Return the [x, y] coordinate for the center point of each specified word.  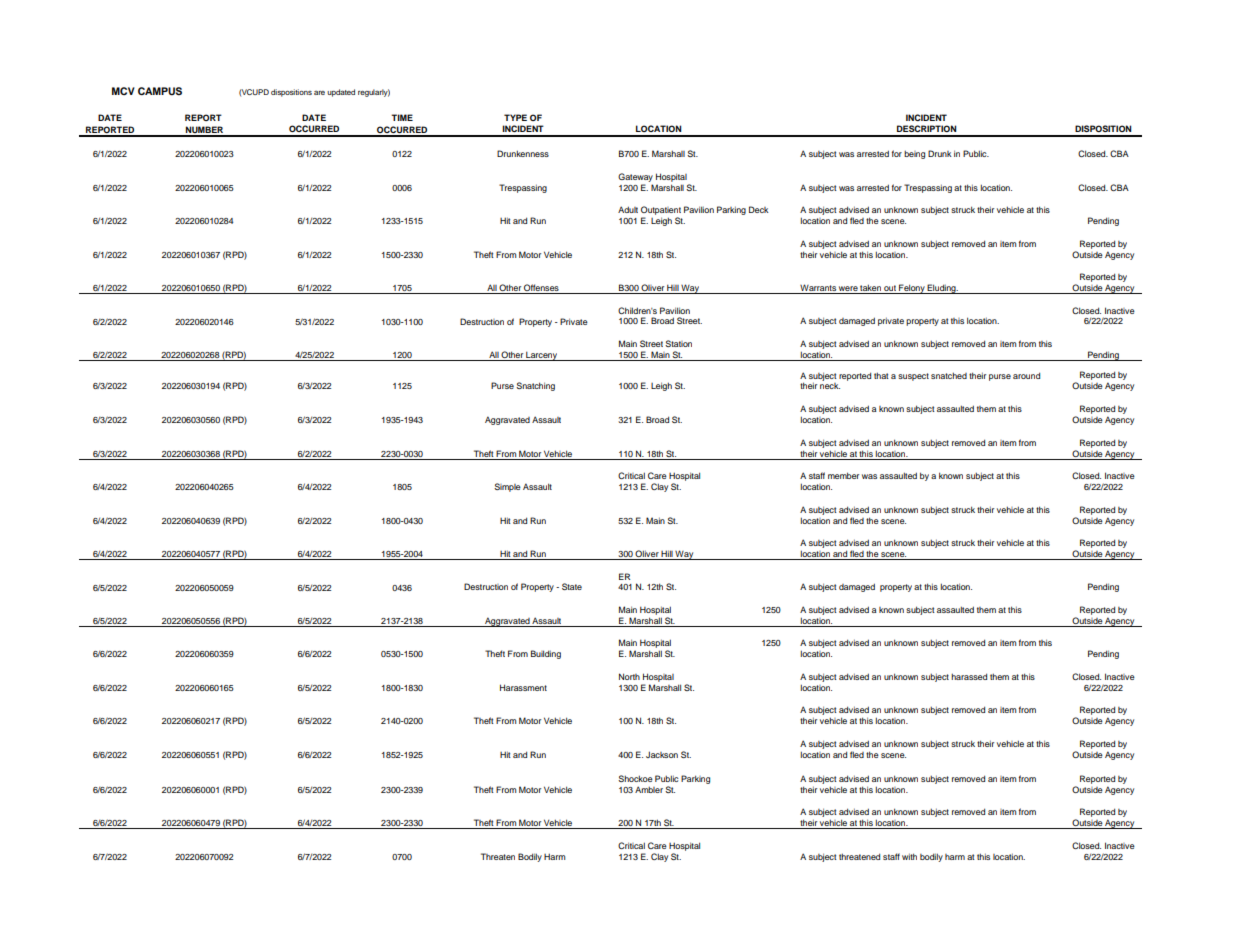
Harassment [523, 687]
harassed [969, 676]
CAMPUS [160, 91]
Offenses [541, 289]
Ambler [649, 789]
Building [546, 654]
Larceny [542, 356]
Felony [912, 289]
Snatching [535, 386]
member [843, 475]
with [909, 856]
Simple [507, 487]
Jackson [662, 754]
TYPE [515, 117]
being [914, 155]
